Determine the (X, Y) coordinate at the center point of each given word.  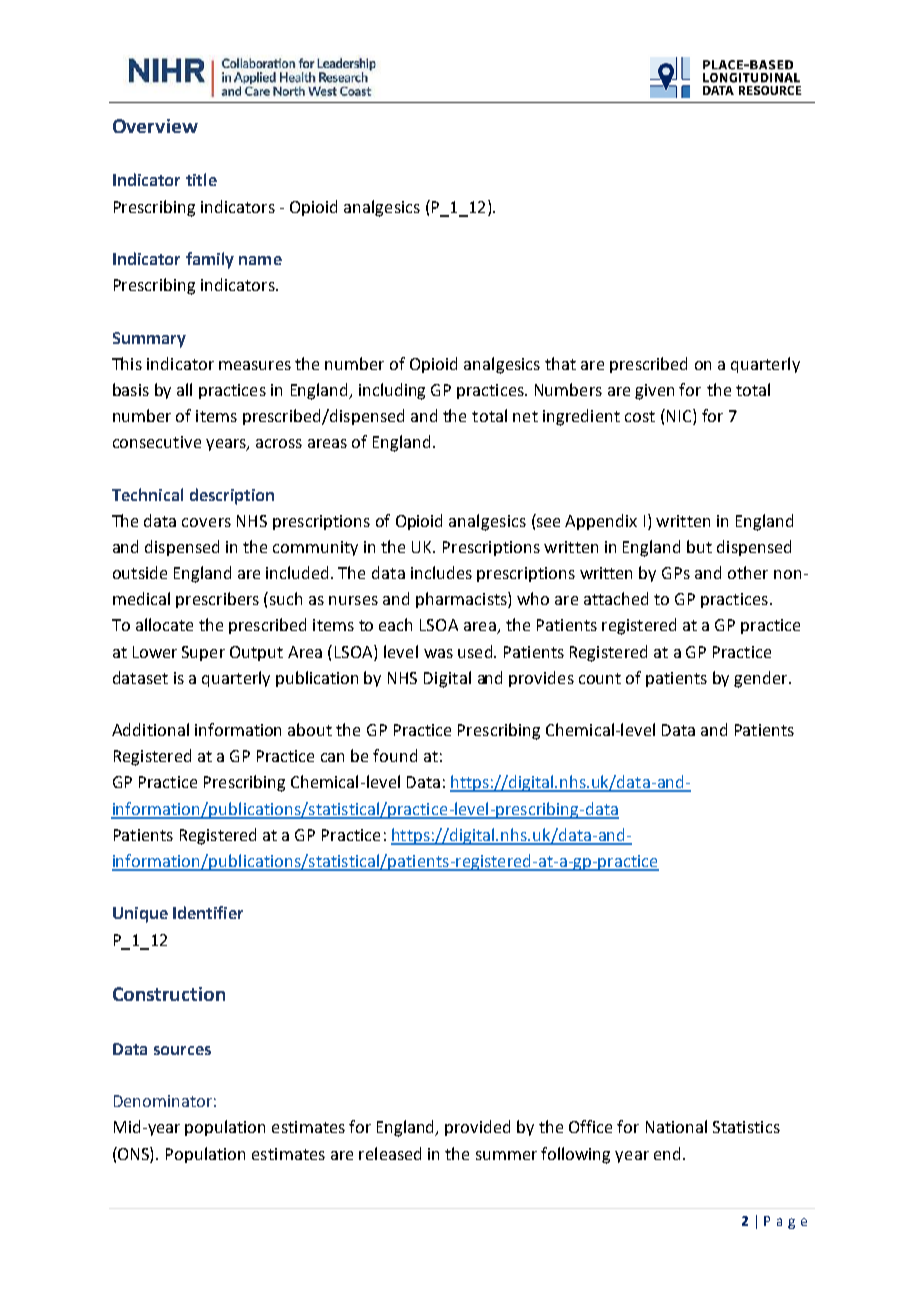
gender (762, 679)
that (560, 363)
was (438, 653)
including (392, 391)
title (201, 179)
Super (203, 653)
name (260, 260)
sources (182, 1050)
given (654, 392)
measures (255, 365)
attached (616, 598)
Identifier (208, 912)
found (395, 755)
